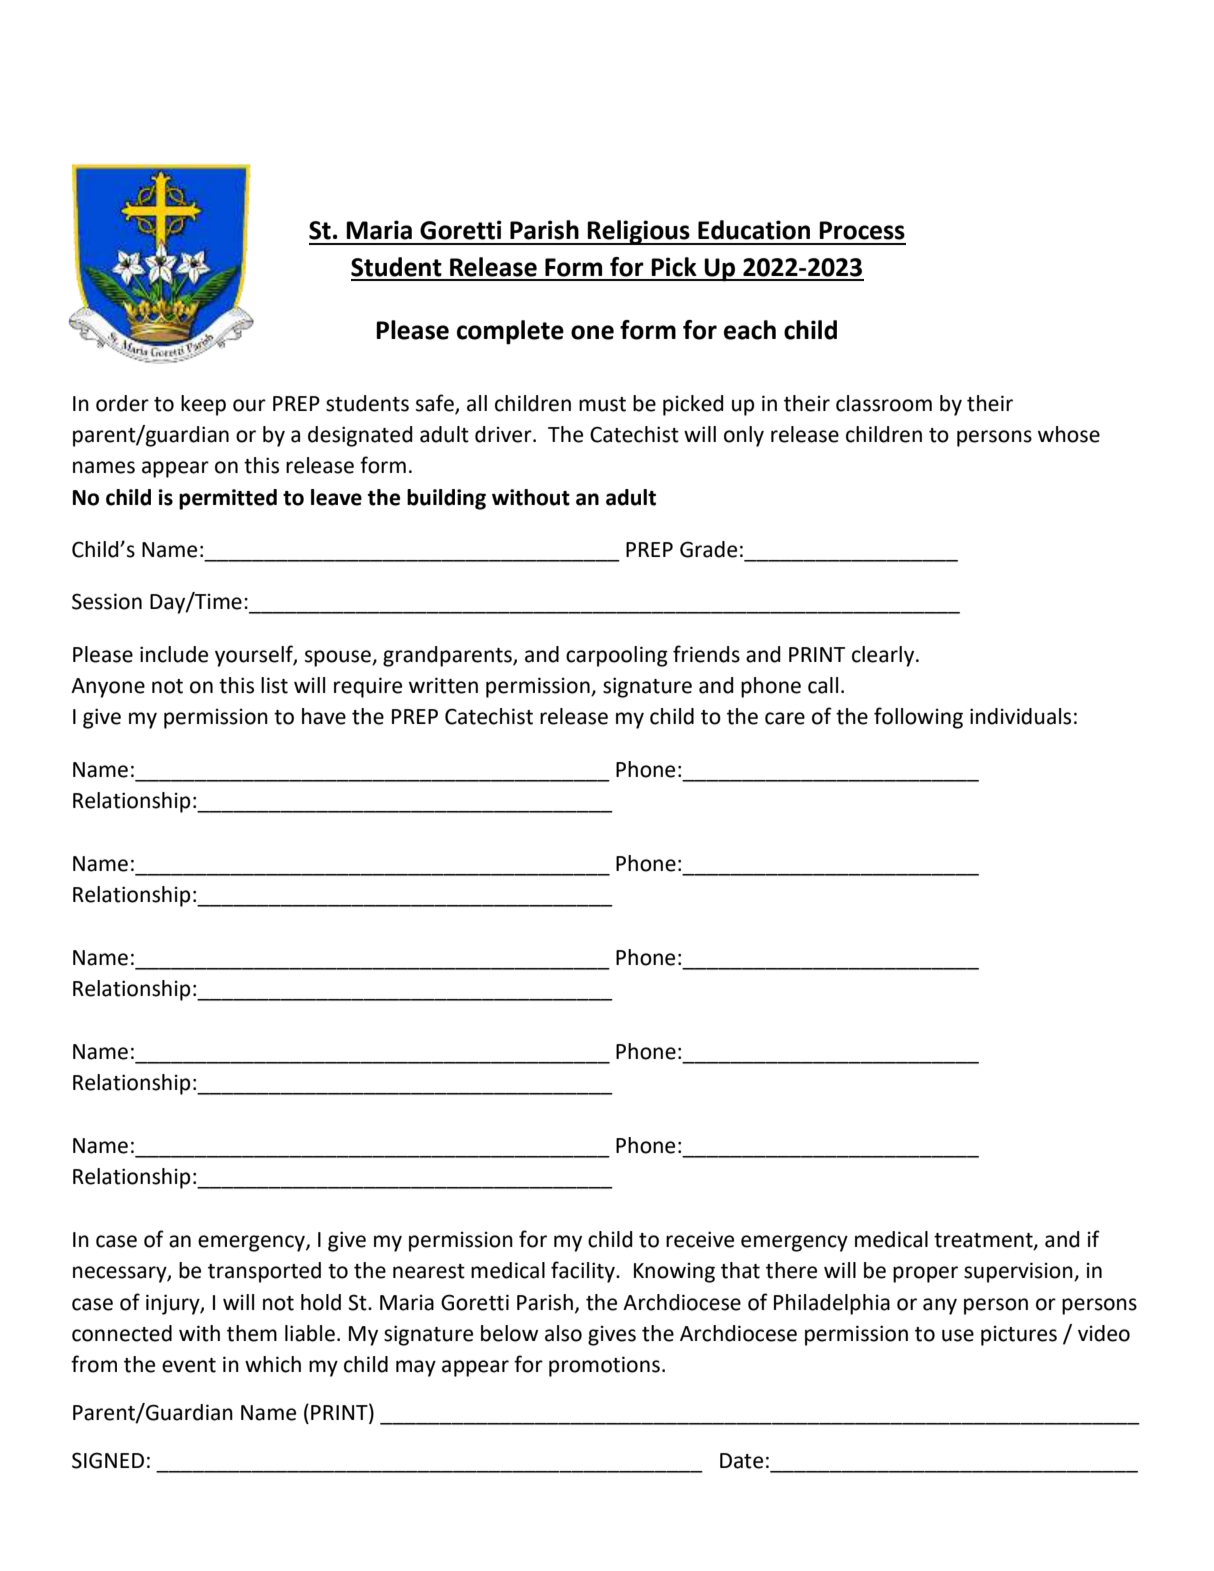  What do you see at coordinates (174, 654) in the screenshot?
I see `include` at bounding box center [174, 654].
